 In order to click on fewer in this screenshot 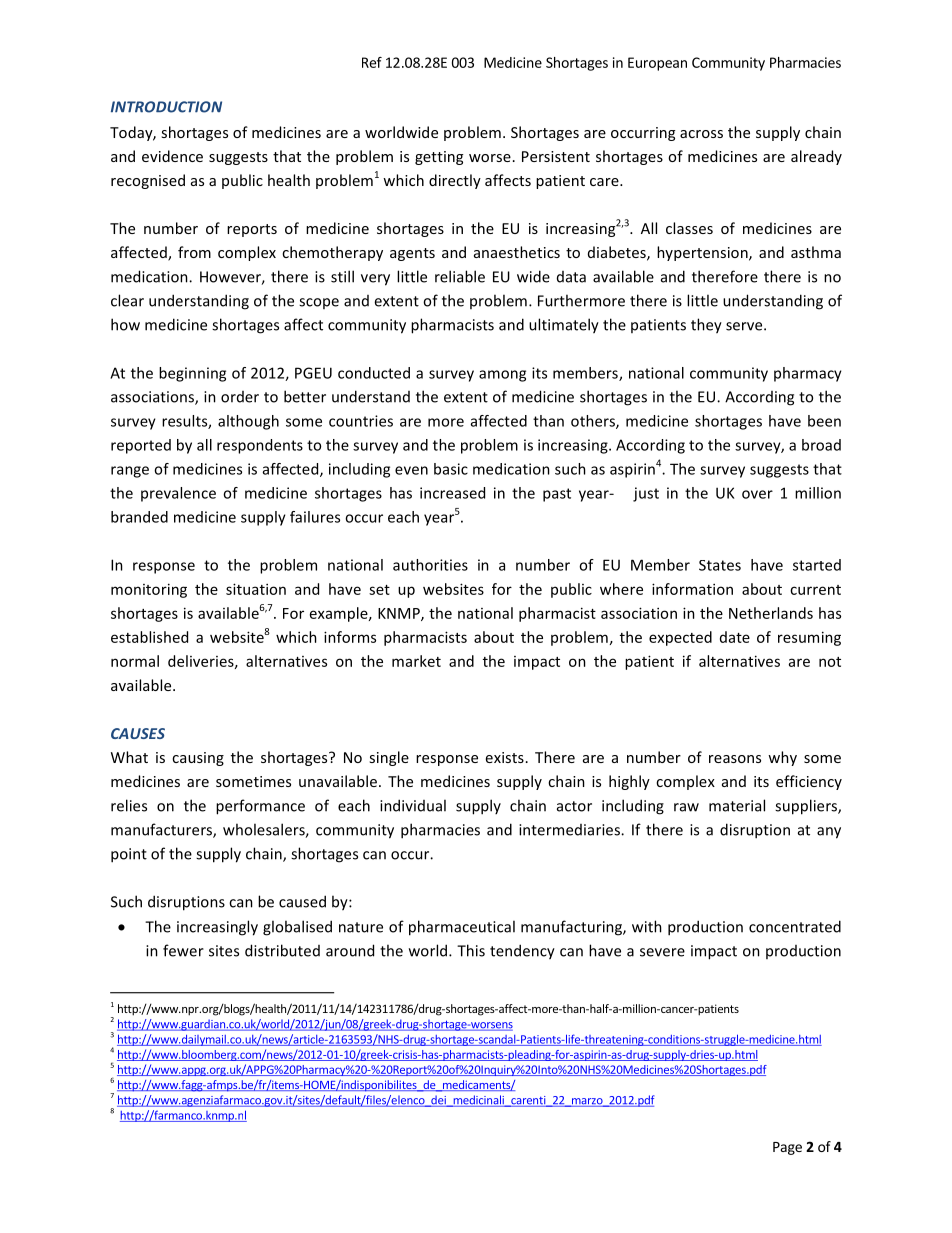, I will do `click(183, 950)`.
